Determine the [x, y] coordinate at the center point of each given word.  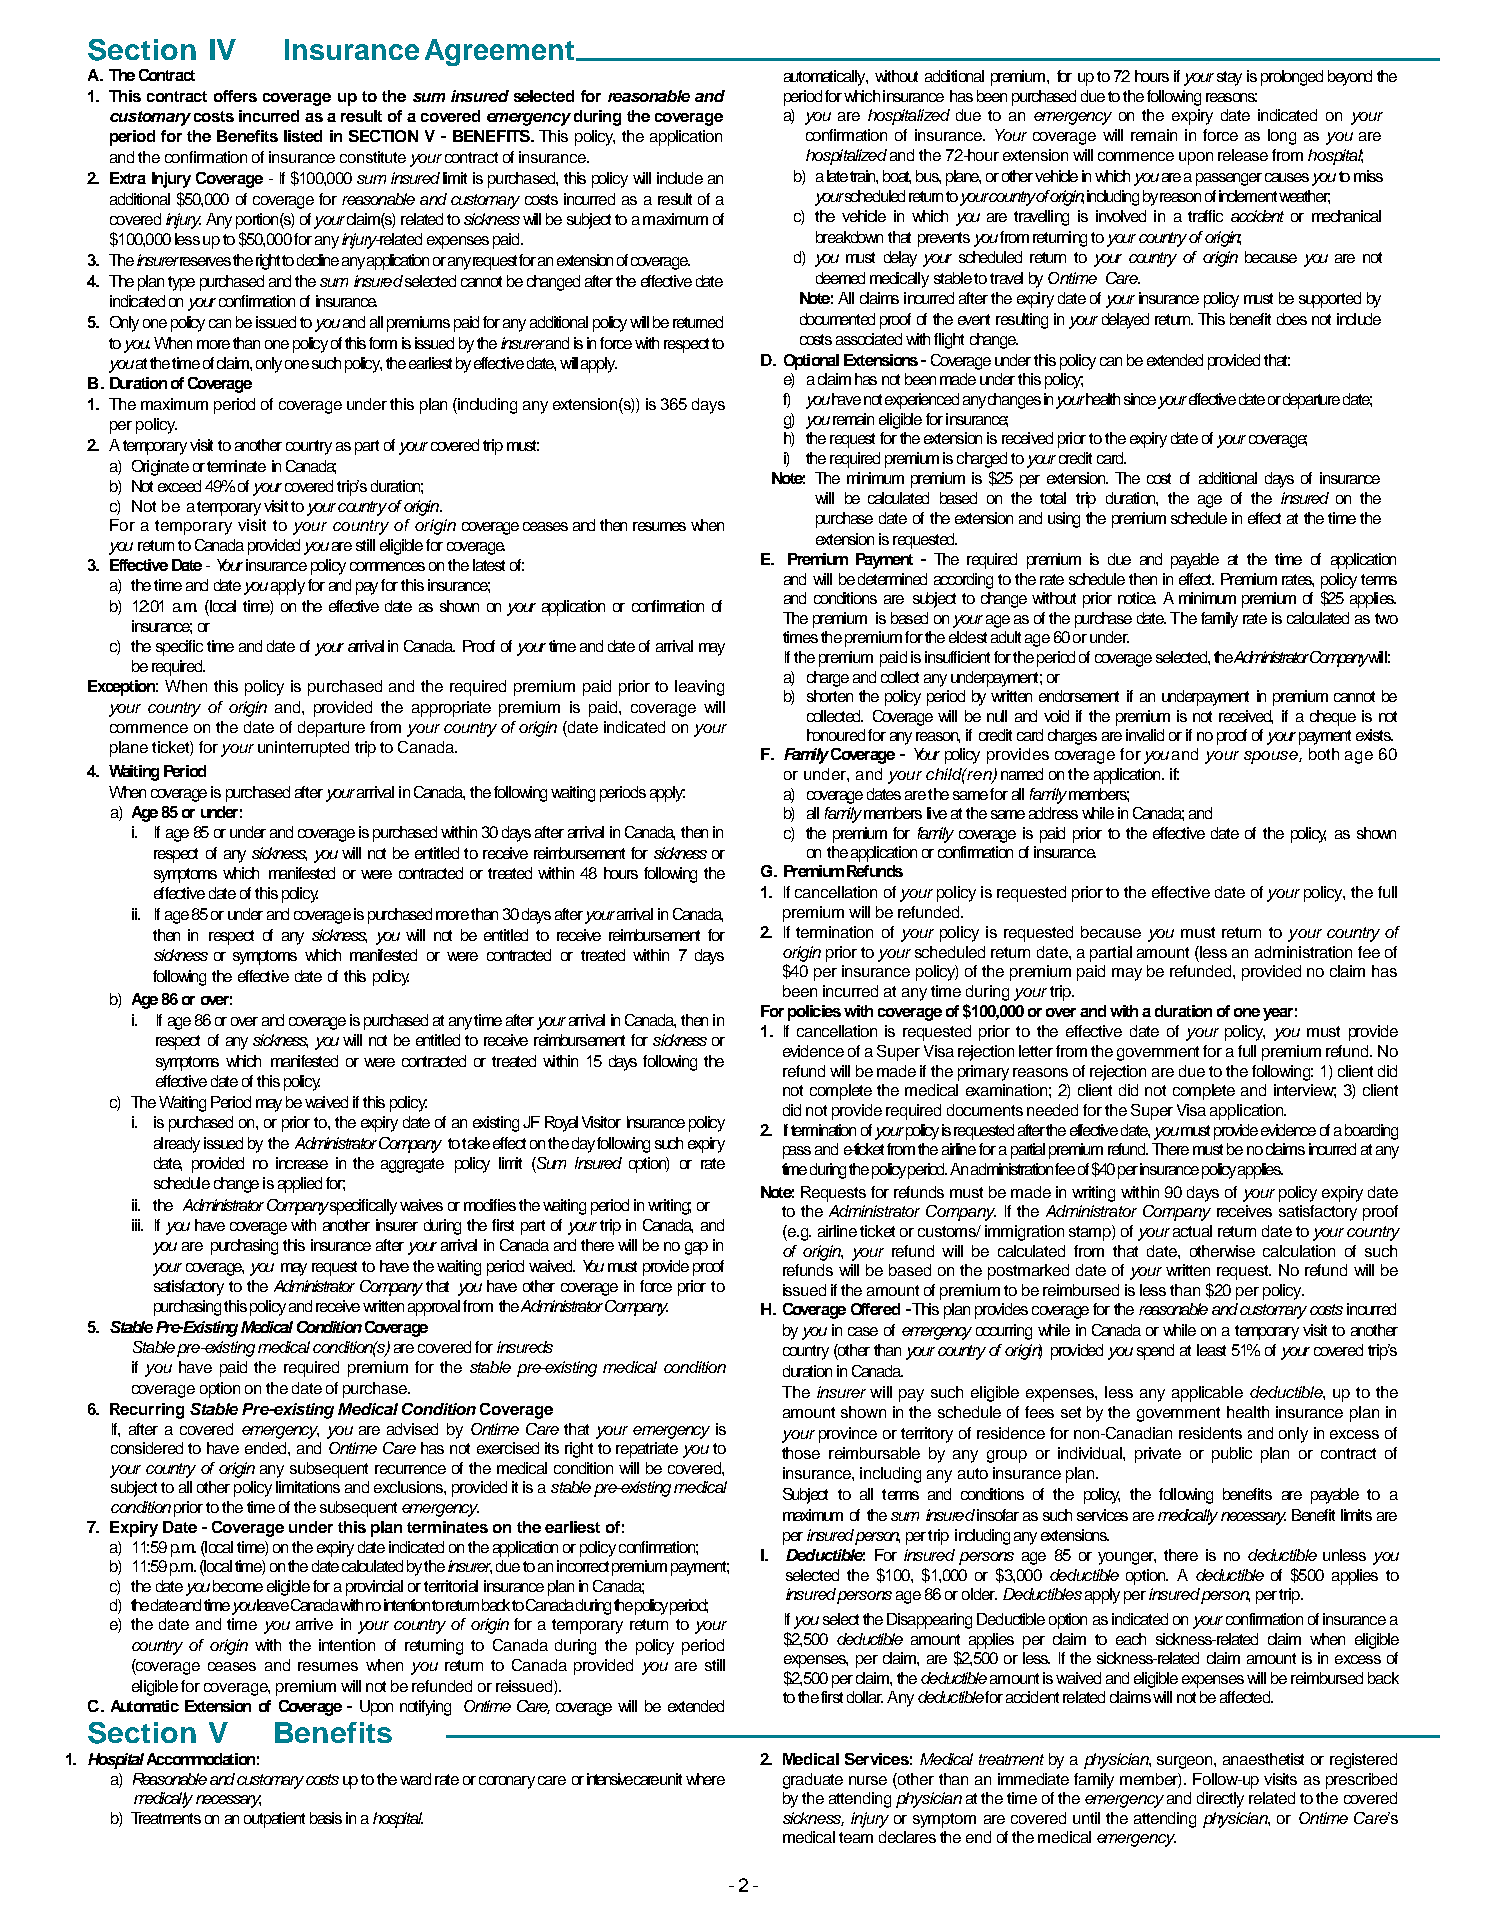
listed [303, 136]
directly [1220, 1800]
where [705, 1779]
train [864, 177]
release [1243, 155]
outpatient [274, 1820]
